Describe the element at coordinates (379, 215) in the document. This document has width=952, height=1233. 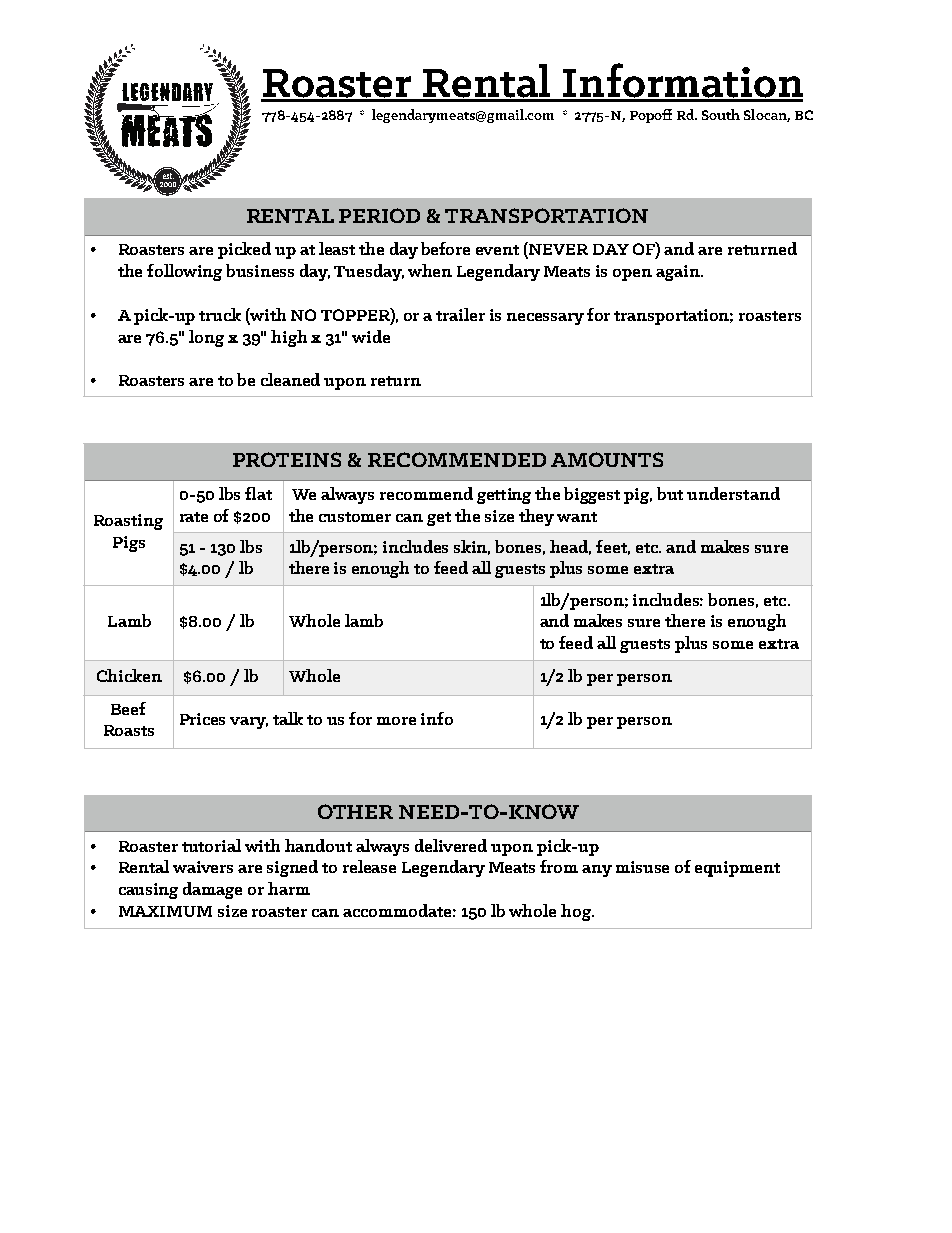
I see `PERIOD` at that location.
